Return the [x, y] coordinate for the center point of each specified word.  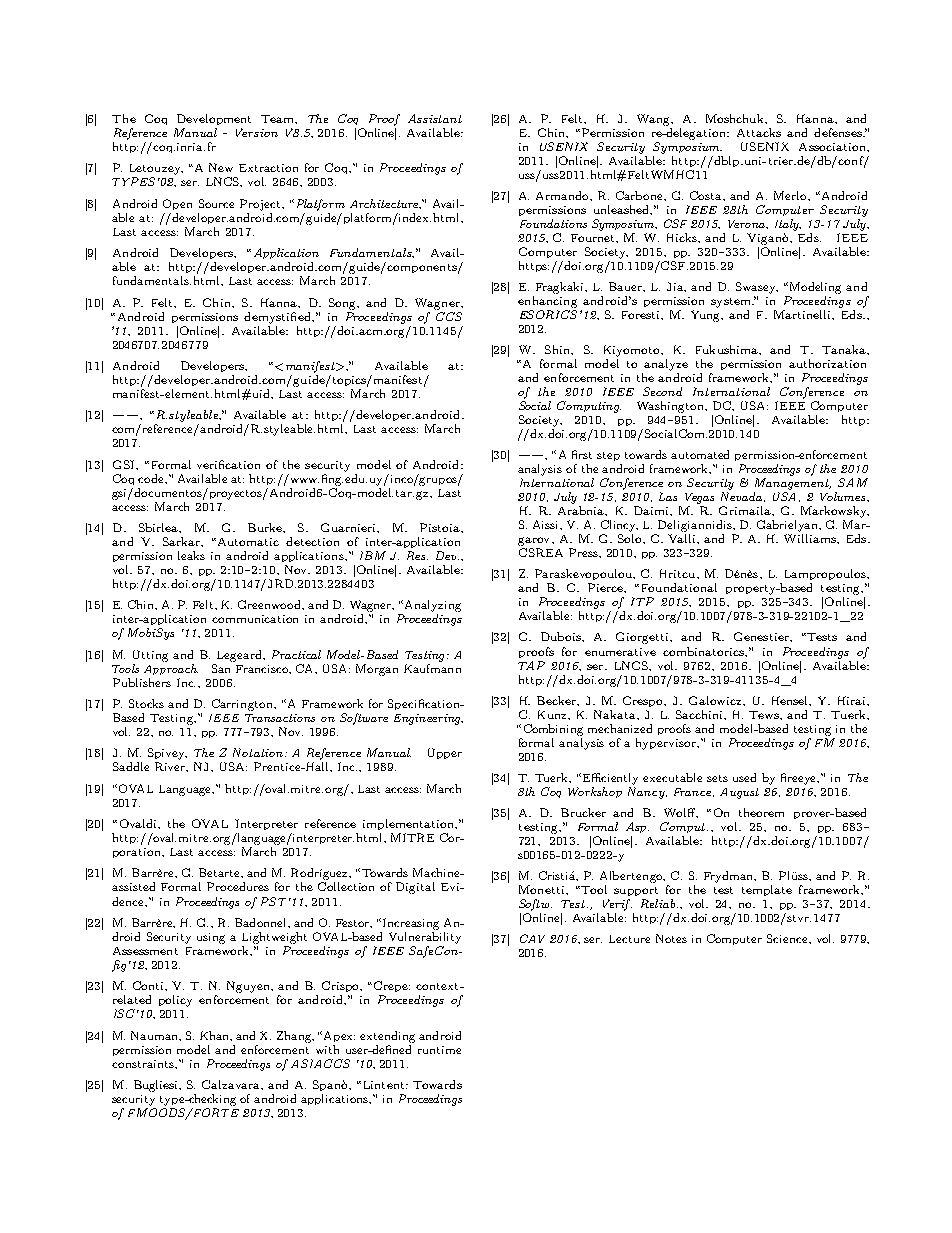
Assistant [435, 118]
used [744, 777]
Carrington [243, 705]
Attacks [759, 132]
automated [700, 454]
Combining [553, 730]
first [582, 454]
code [152, 478]
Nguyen [250, 987]
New [221, 167]
